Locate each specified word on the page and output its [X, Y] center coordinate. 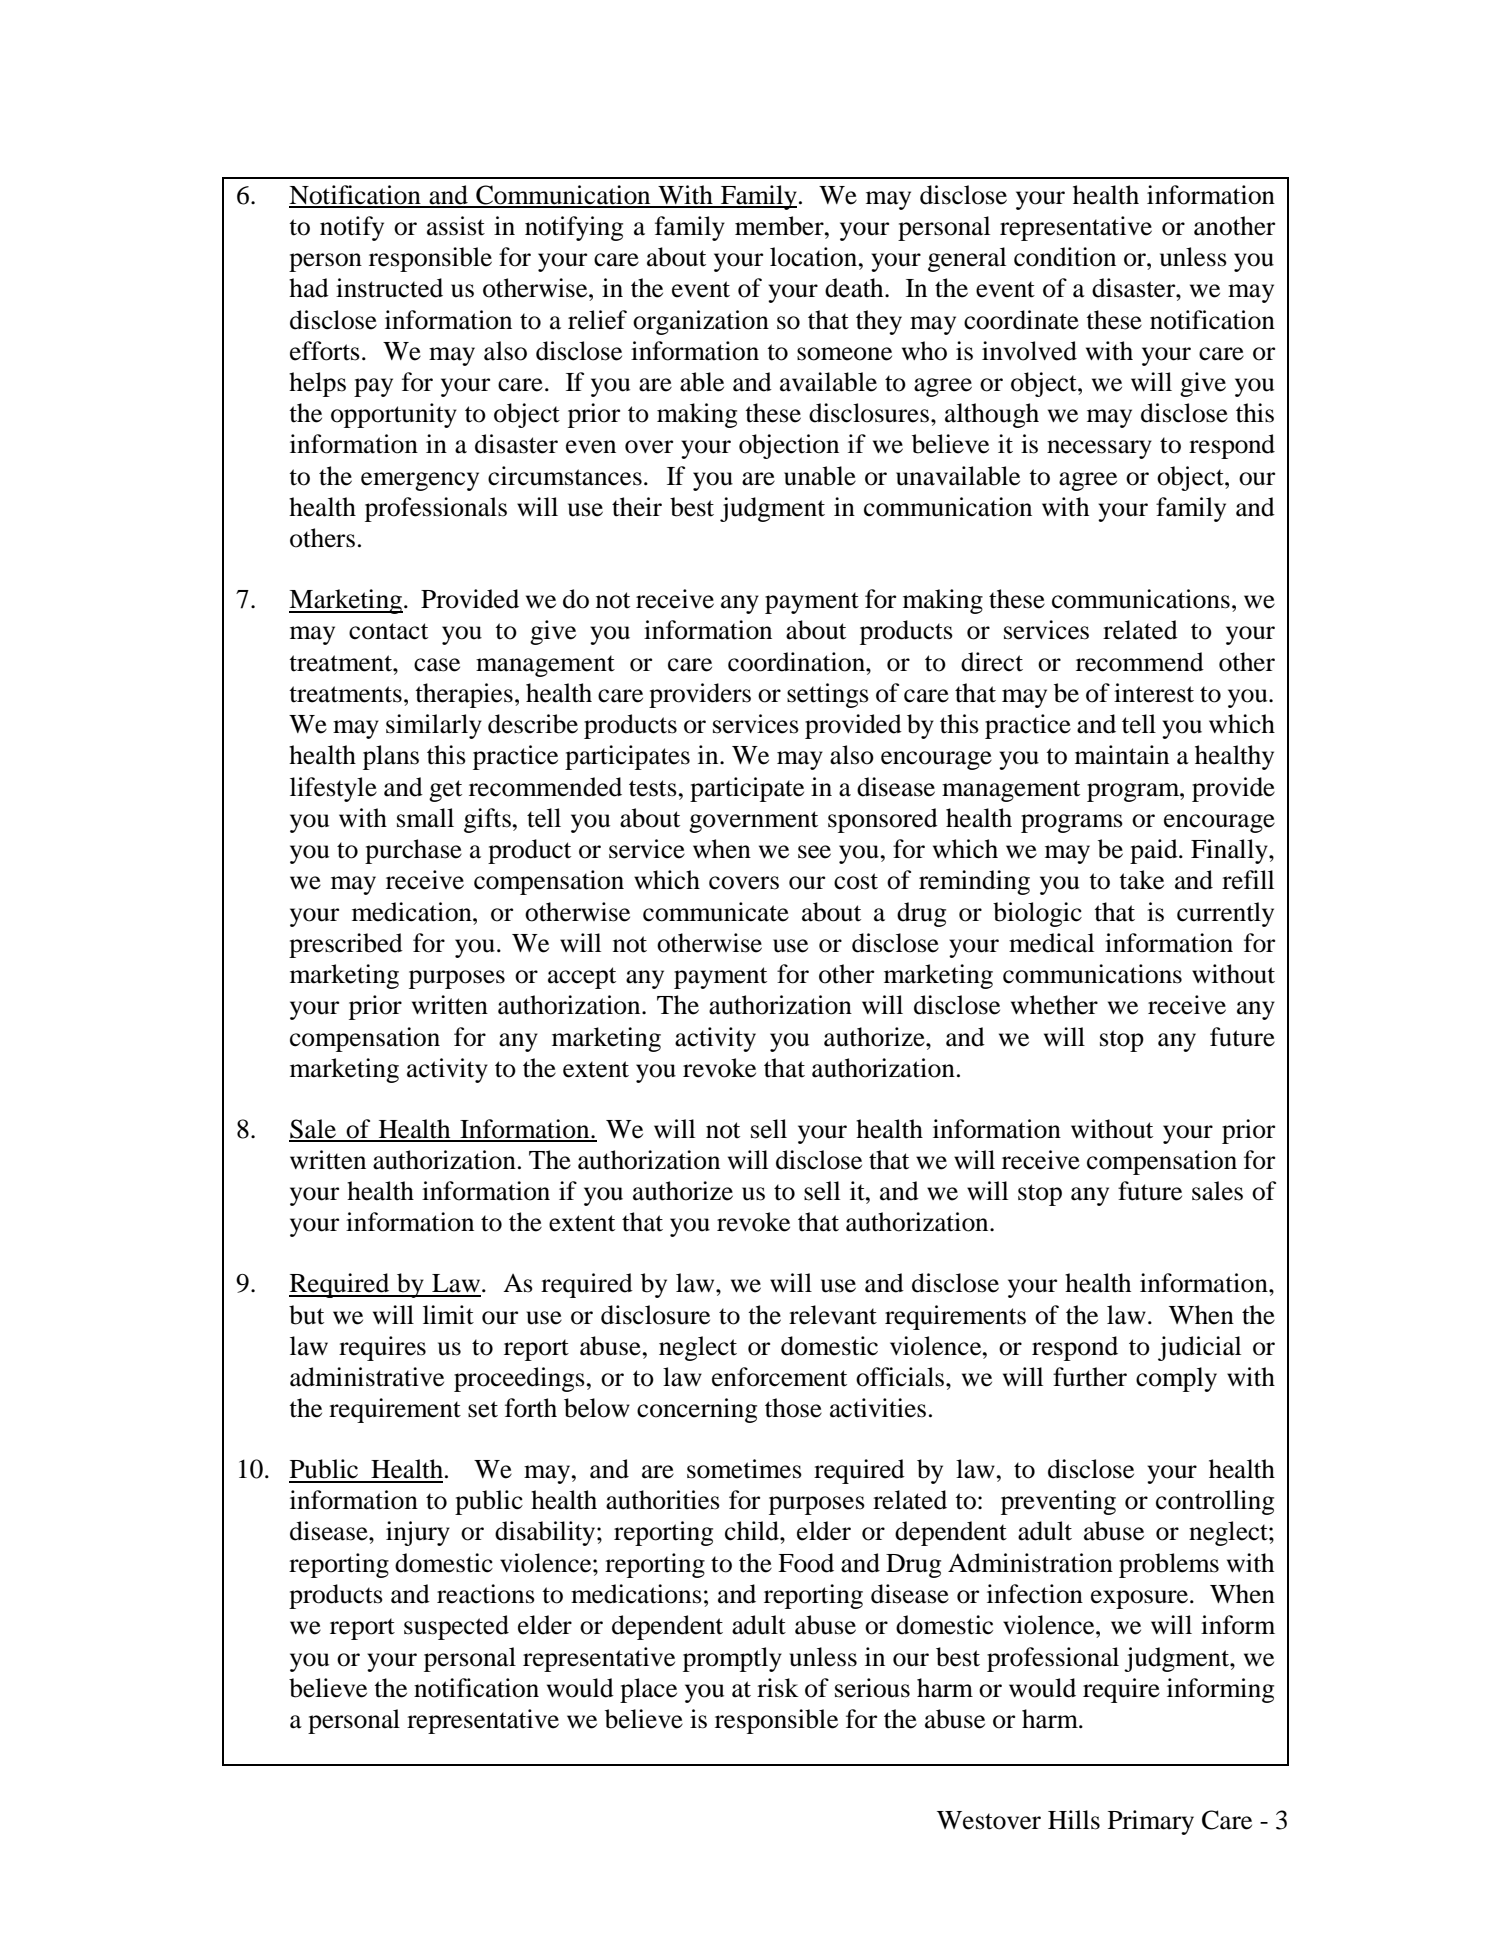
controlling [1215, 1502]
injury [418, 1533]
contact [388, 631]
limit [448, 1315]
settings [828, 695]
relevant [833, 1315]
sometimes [744, 1469]
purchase [413, 851]
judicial [1199, 1348]
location [813, 257]
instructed [389, 288]
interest [1154, 693]
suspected [456, 1627]
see [814, 852]
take [1141, 880]
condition [1065, 257]
